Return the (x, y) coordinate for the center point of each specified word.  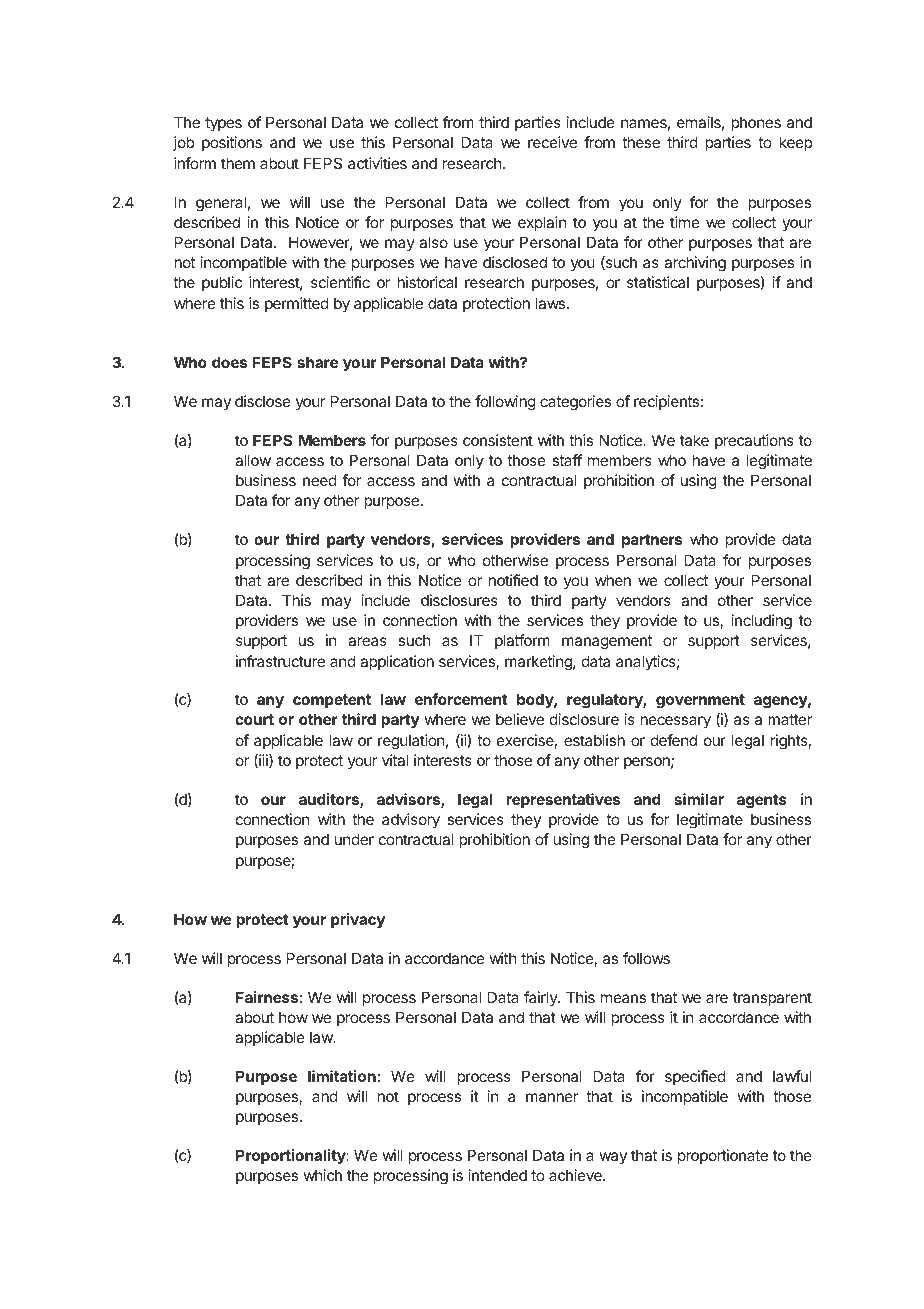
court (254, 719)
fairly (541, 998)
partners (652, 541)
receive (552, 142)
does (229, 362)
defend (674, 740)
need (320, 480)
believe (520, 719)
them (238, 163)
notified (513, 580)
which (323, 1175)
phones (756, 123)
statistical (658, 282)
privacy (358, 921)
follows (646, 958)
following (505, 403)
